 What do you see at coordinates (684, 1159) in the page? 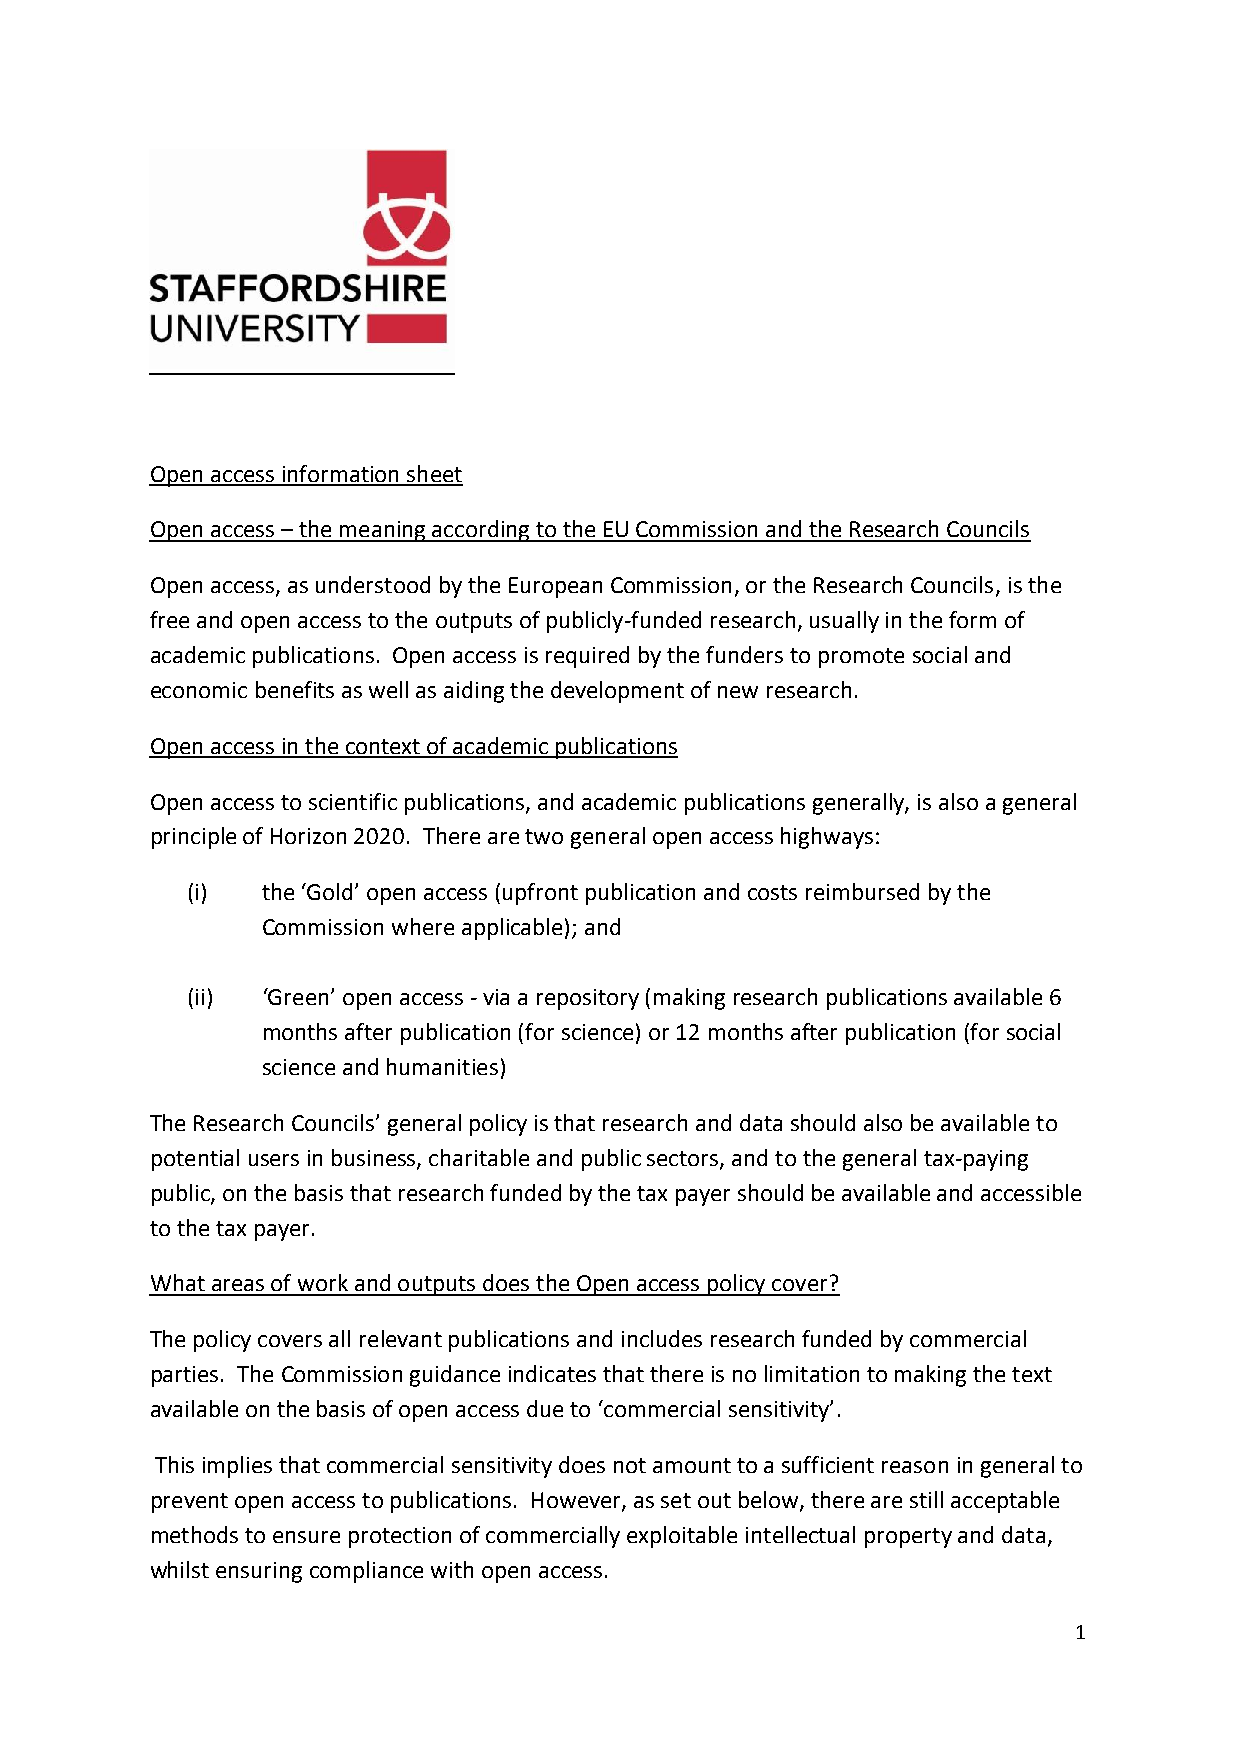
I see `sectors` at bounding box center [684, 1159].
